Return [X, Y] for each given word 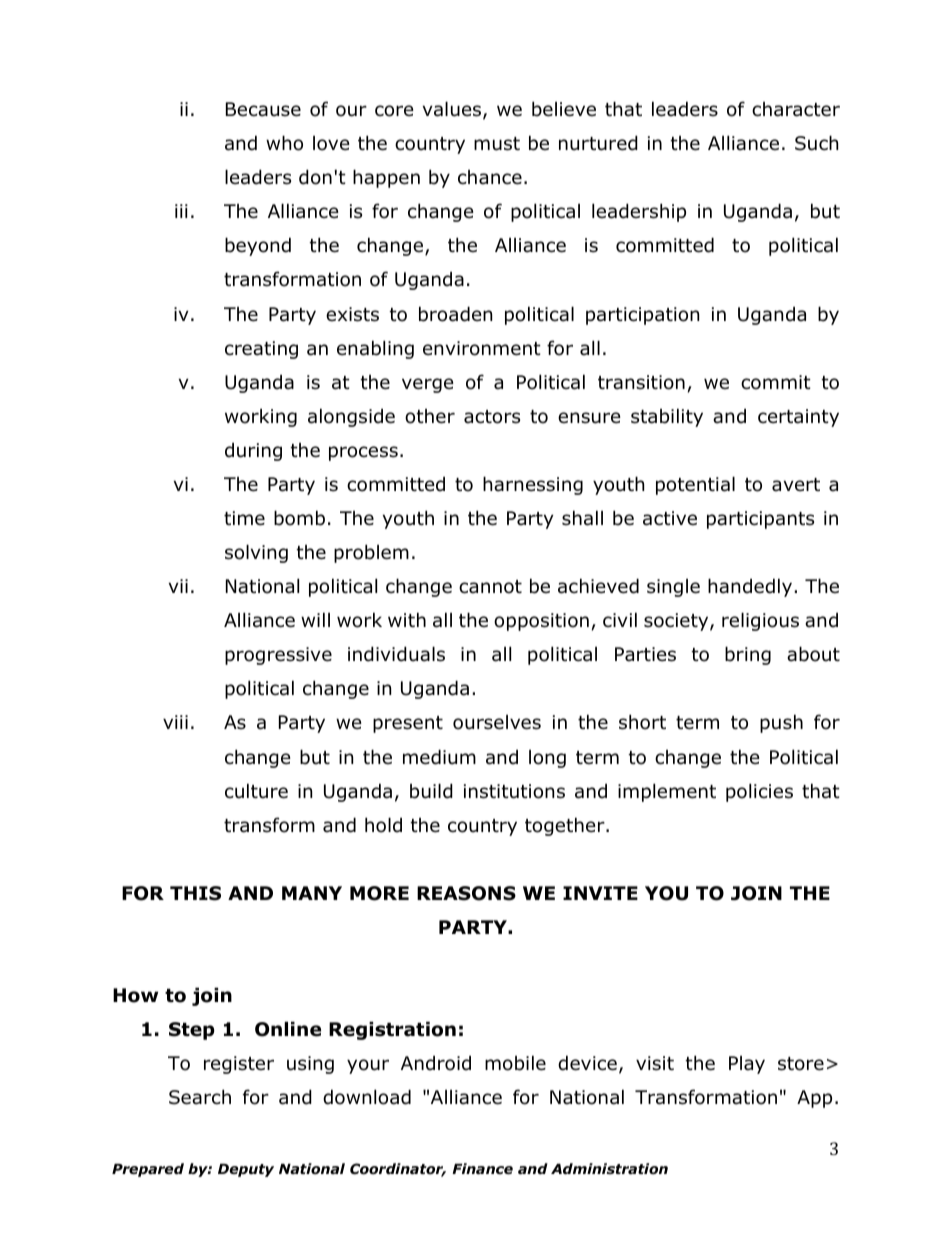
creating [261, 350]
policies [759, 792]
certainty [798, 418]
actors [492, 417]
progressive [278, 656]
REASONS [466, 893]
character [796, 109]
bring [748, 655]
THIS [195, 893]
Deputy [246, 1170]
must [497, 144]
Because [263, 109]
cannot [490, 587]
